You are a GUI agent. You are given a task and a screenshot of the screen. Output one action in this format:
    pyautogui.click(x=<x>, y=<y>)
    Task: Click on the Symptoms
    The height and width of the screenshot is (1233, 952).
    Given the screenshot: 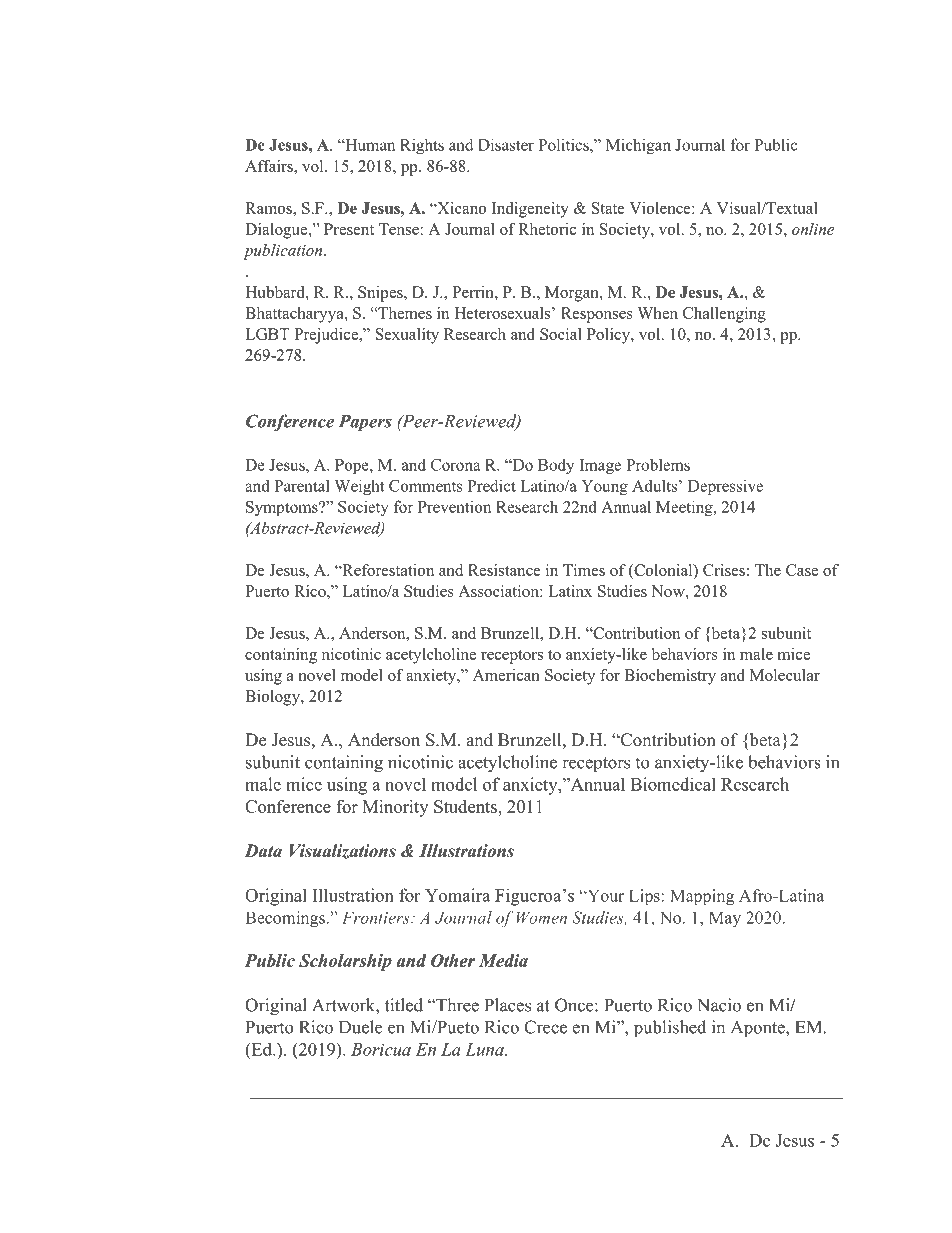 What is the action you would take?
    pyautogui.click(x=283, y=508)
